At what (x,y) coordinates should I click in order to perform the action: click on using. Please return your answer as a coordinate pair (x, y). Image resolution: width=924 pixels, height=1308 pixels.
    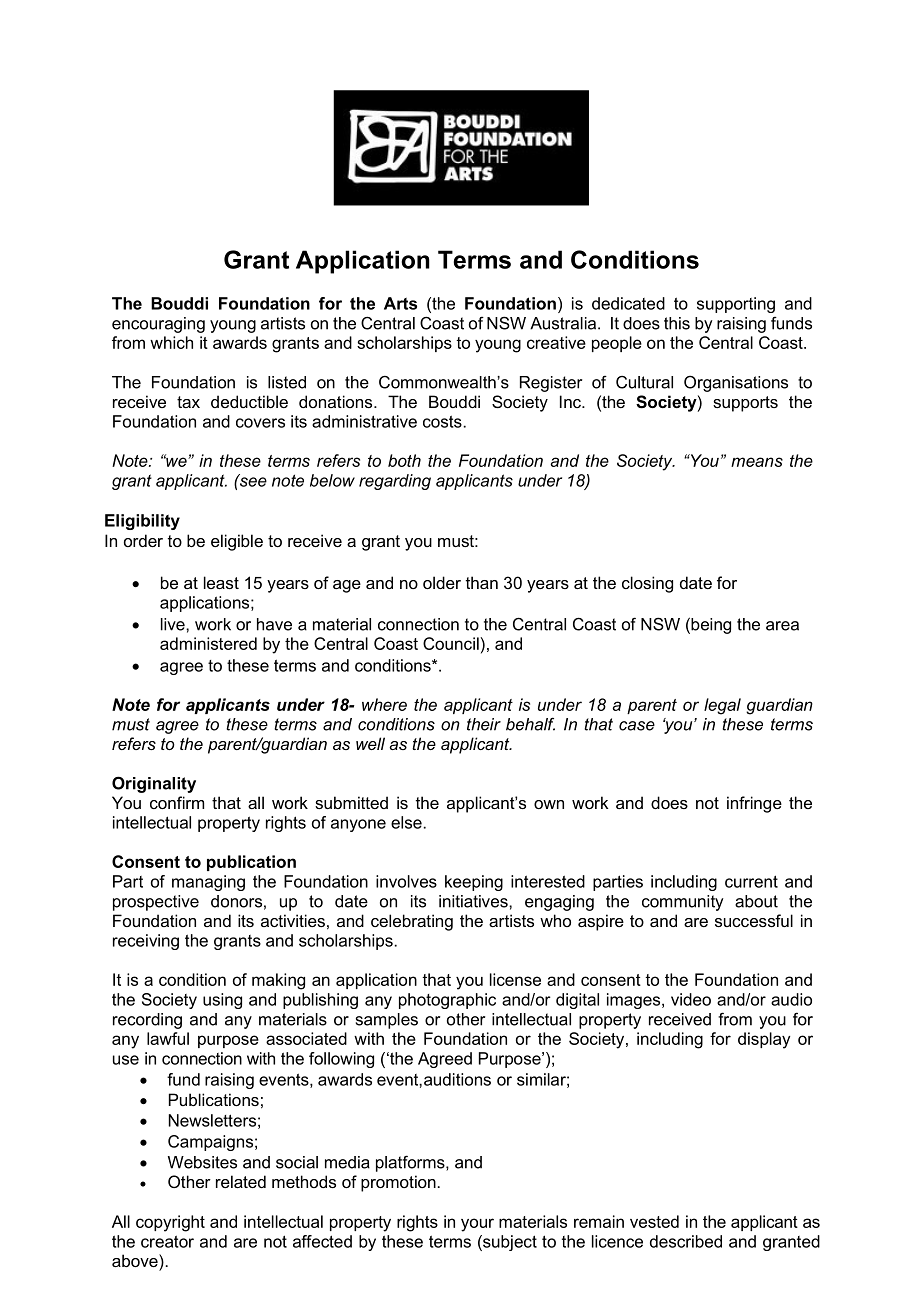
    Looking at the image, I should click on (222, 1001).
